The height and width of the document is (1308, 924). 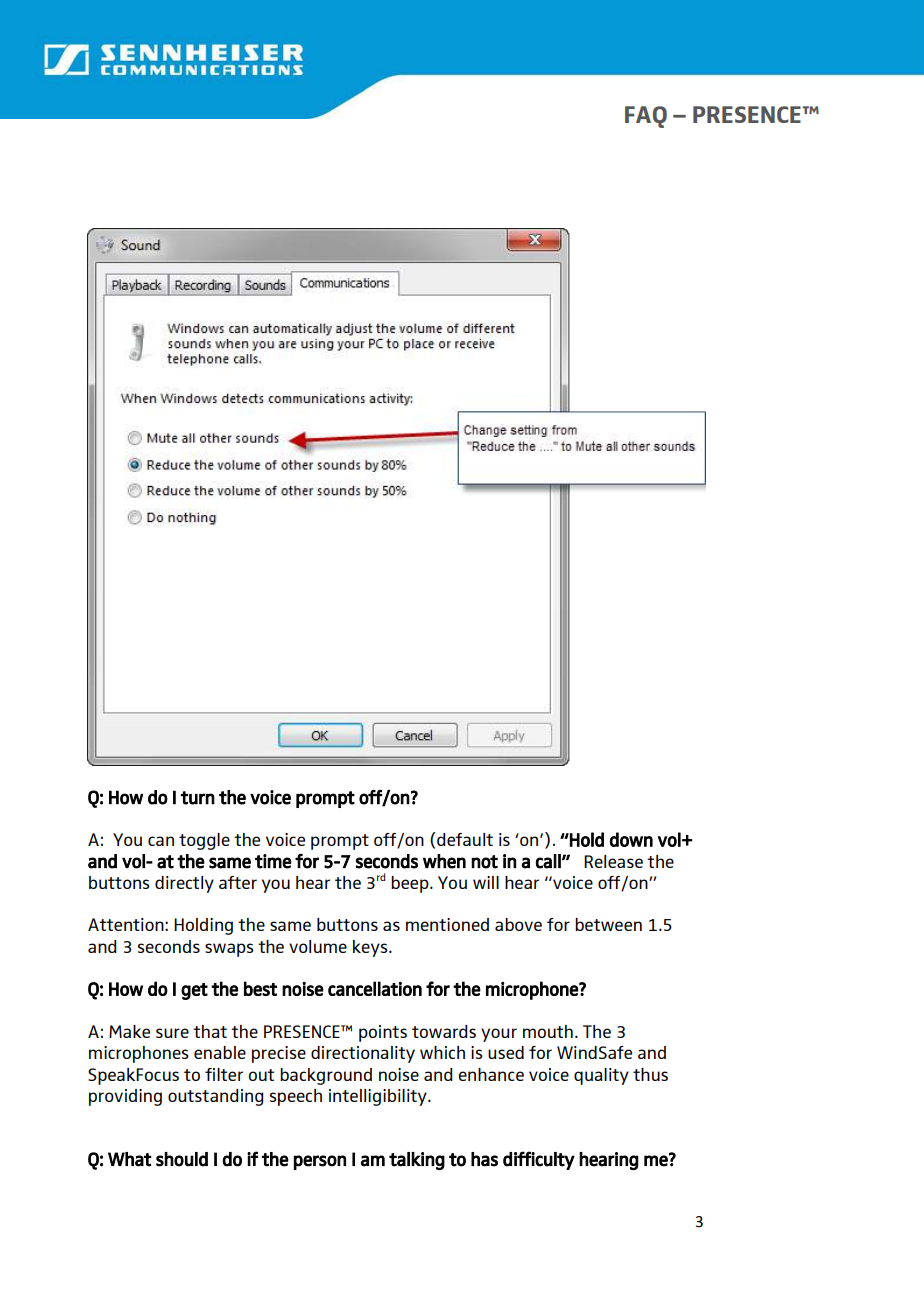 What do you see at coordinates (465, 839) in the document?
I see `default` at bounding box center [465, 839].
